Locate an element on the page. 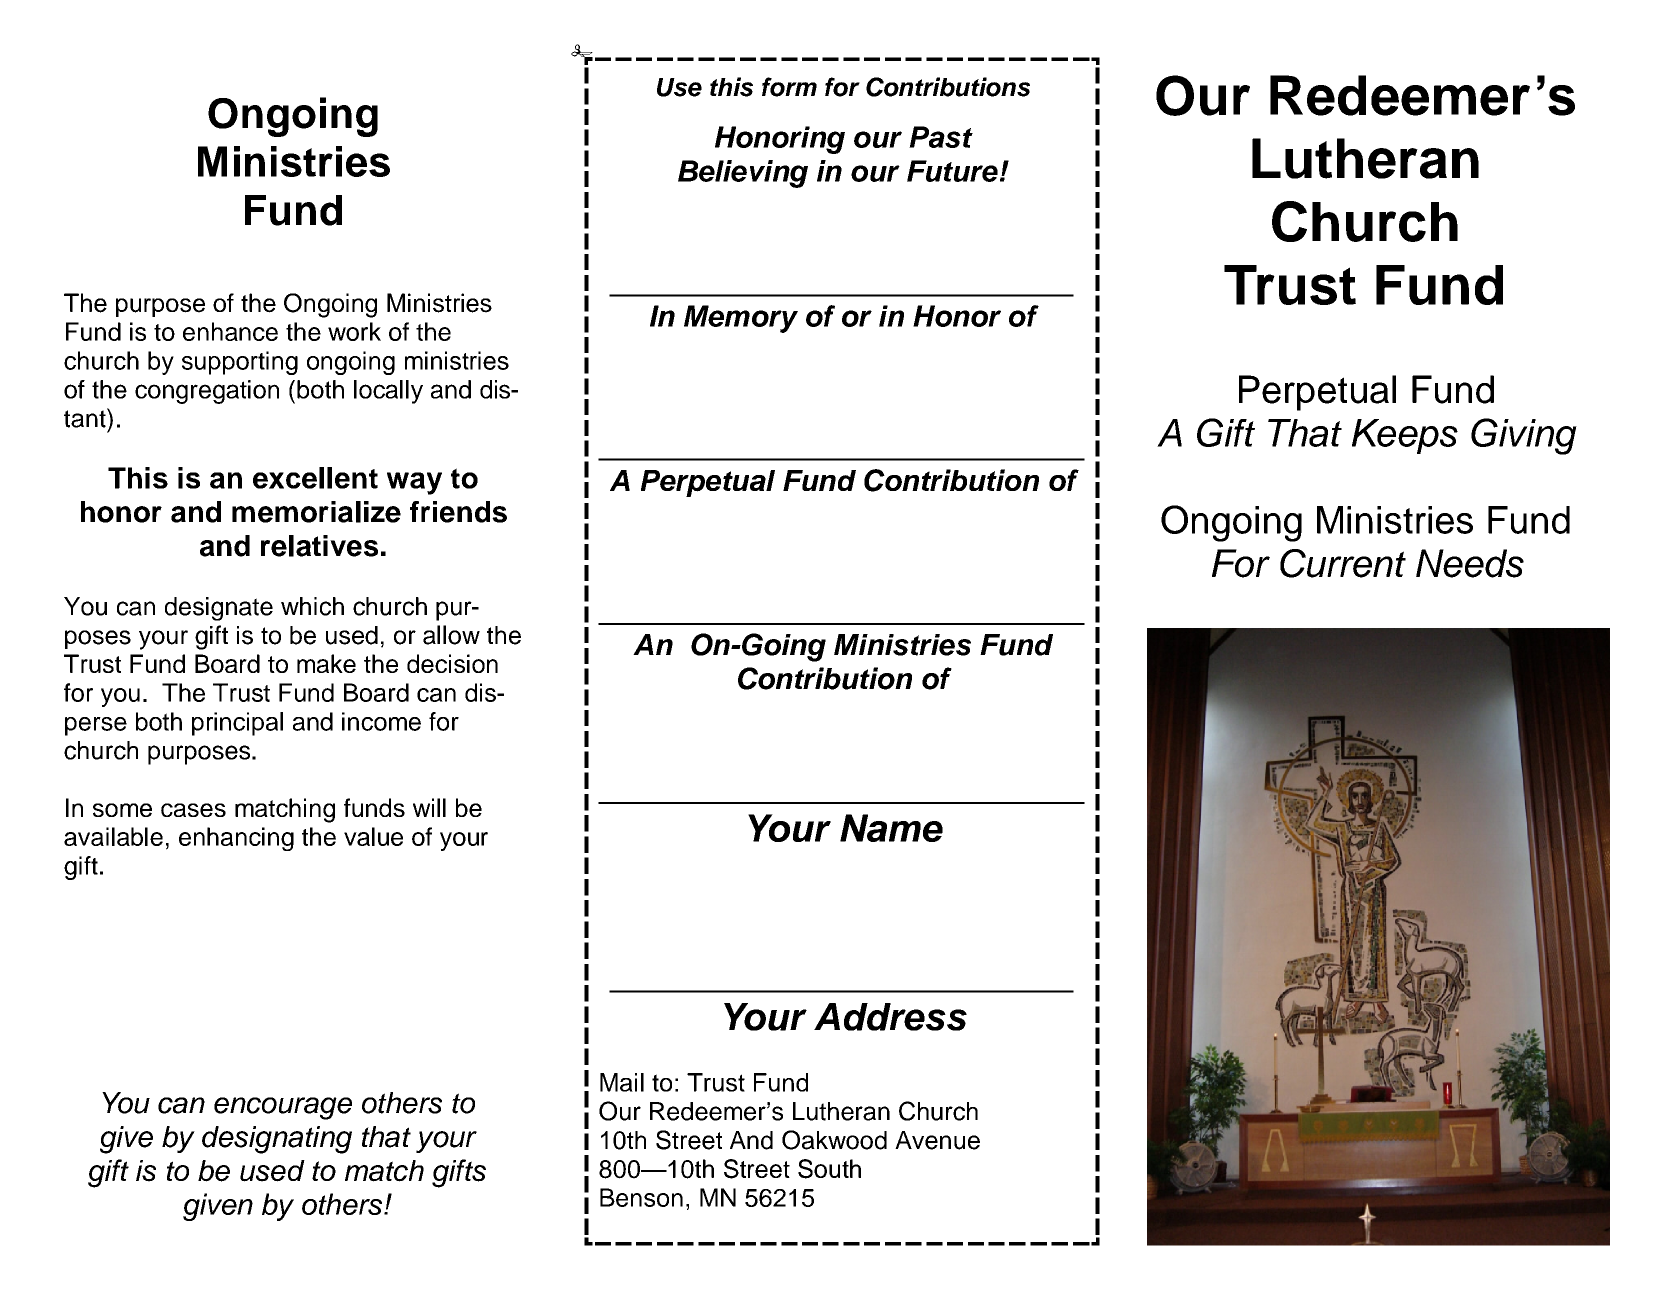 The height and width of the document is (1289, 1668). Past is located at coordinates (941, 137).
